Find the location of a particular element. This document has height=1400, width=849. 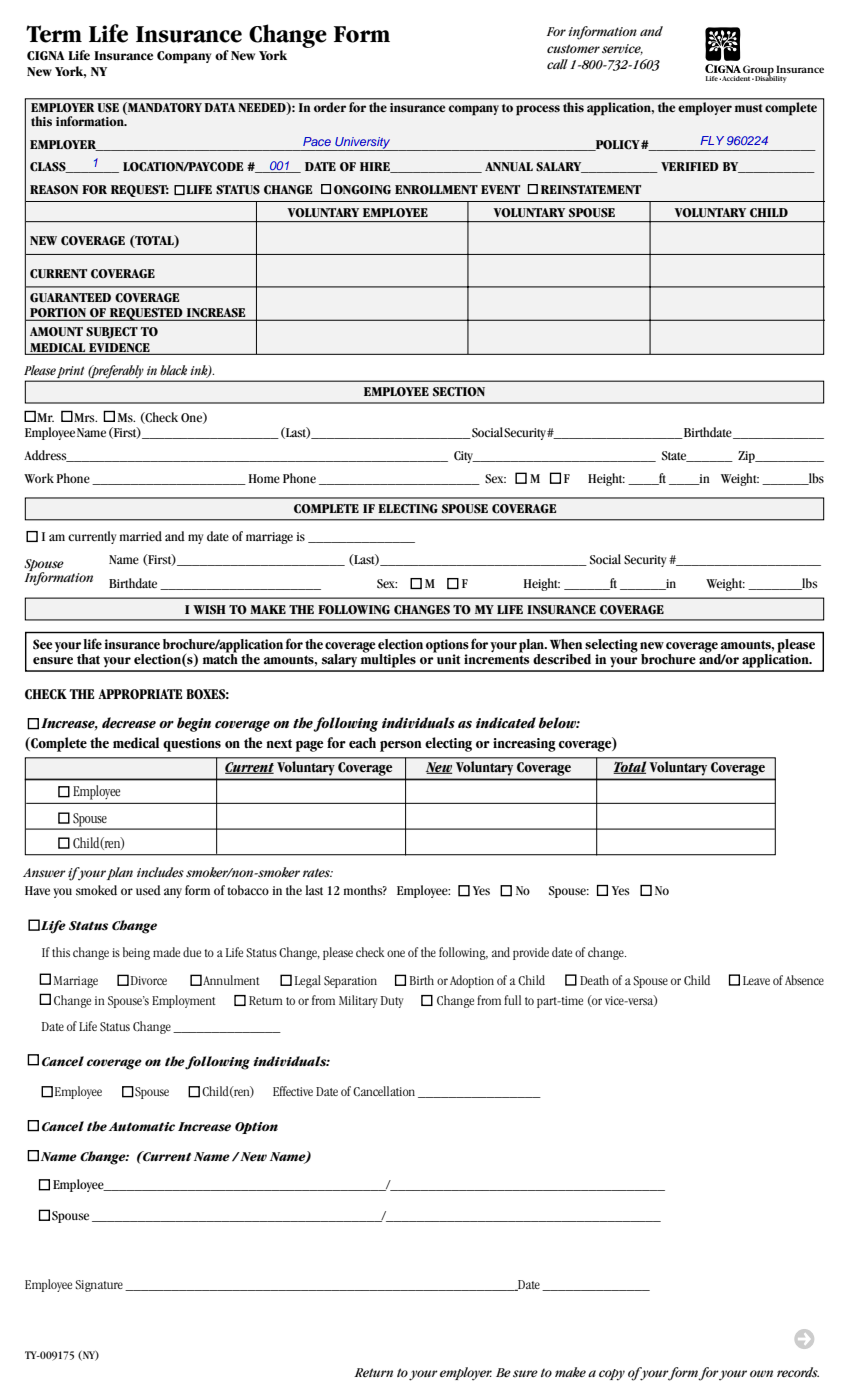

must is located at coordinates (749, 108).
